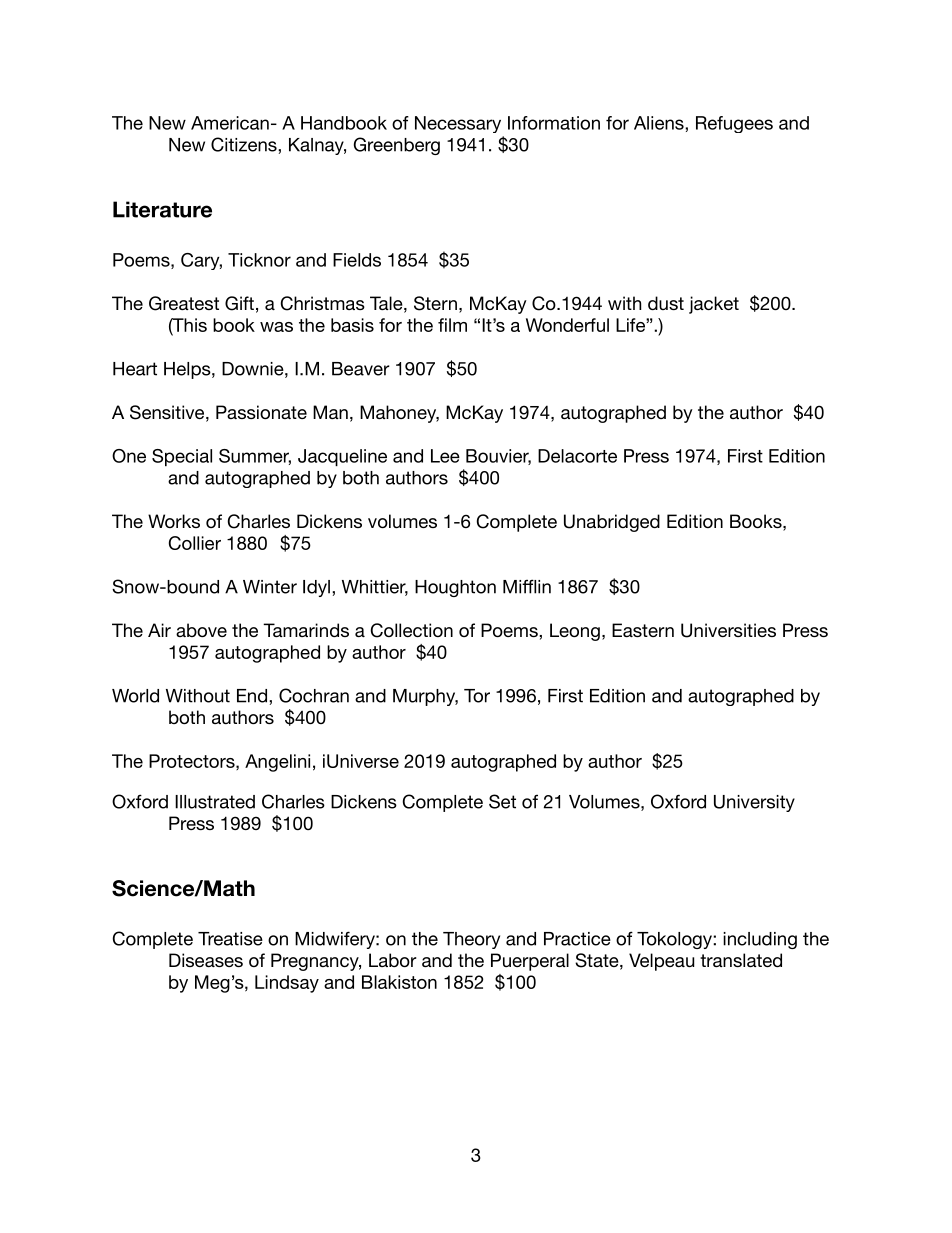 This page has height=1233, width=952. Describe the element at coordinates (455, 588) in the page. I see `Houghton` at that location.
